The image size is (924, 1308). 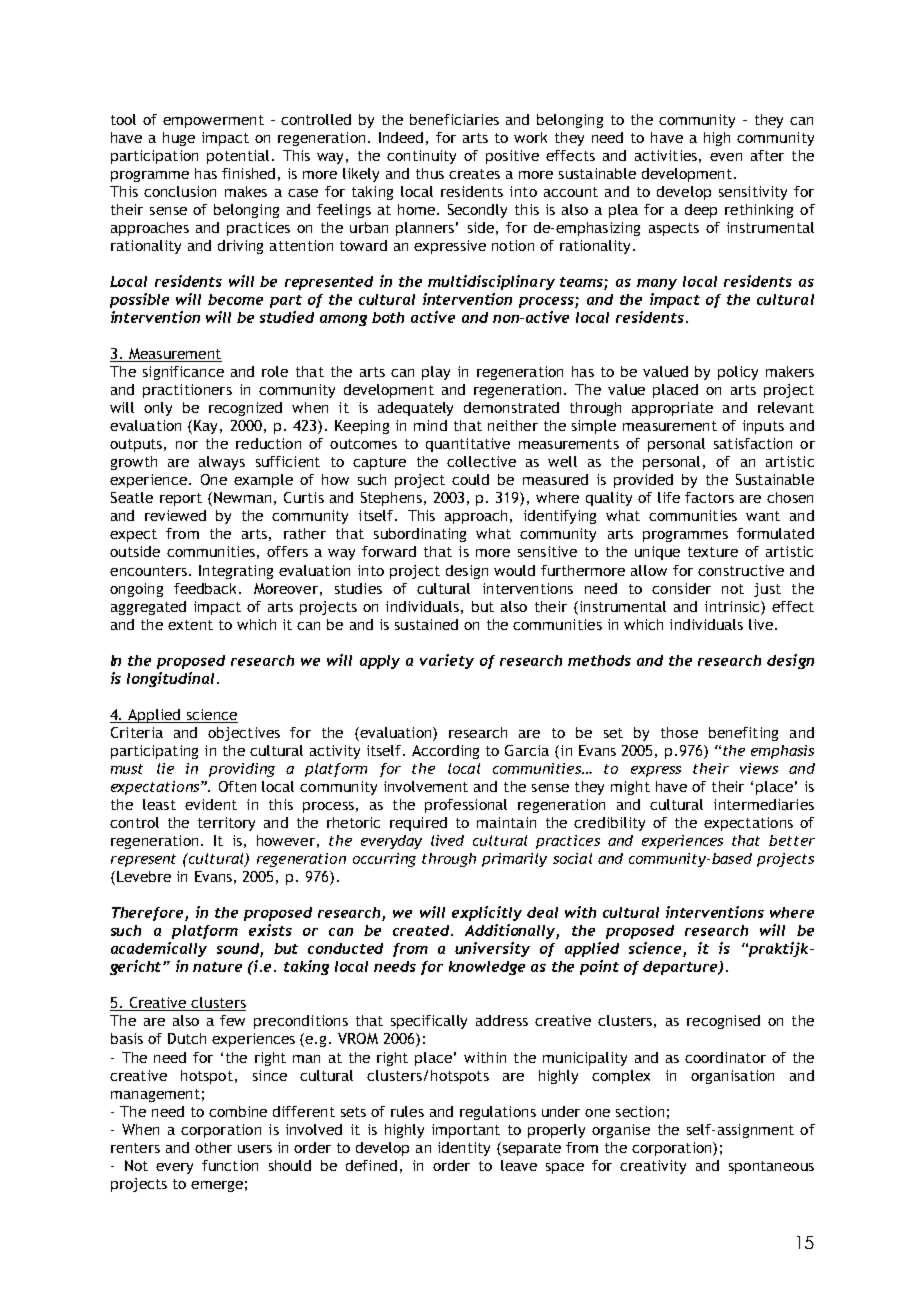 I want to click on even, so click(x=726, y=157).
